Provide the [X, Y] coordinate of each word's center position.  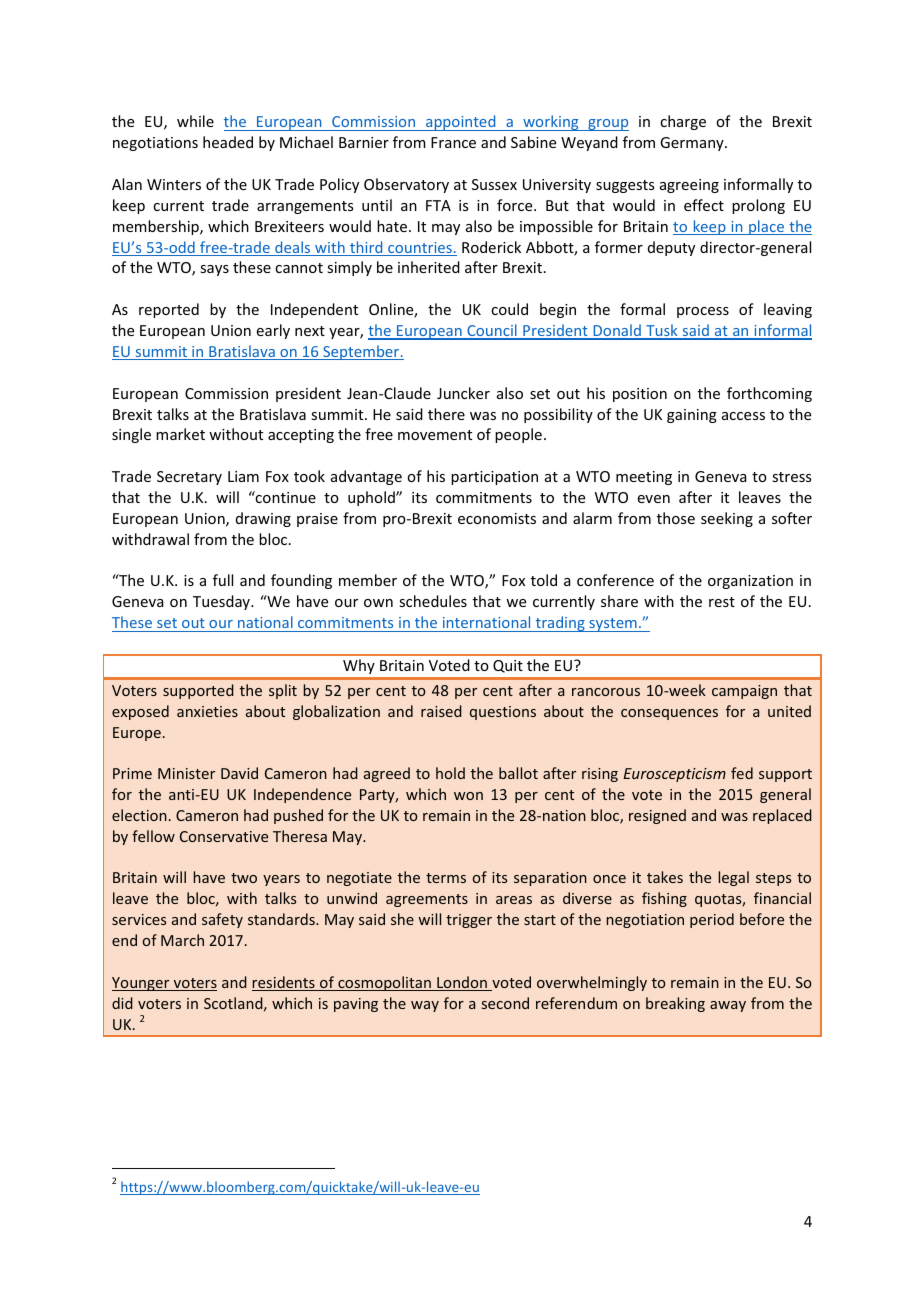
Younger [142, 984]
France [453, 142]
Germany [693, 144]
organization [750, 582]
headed [228, 142]
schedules [433, 601]
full [223, 580]
